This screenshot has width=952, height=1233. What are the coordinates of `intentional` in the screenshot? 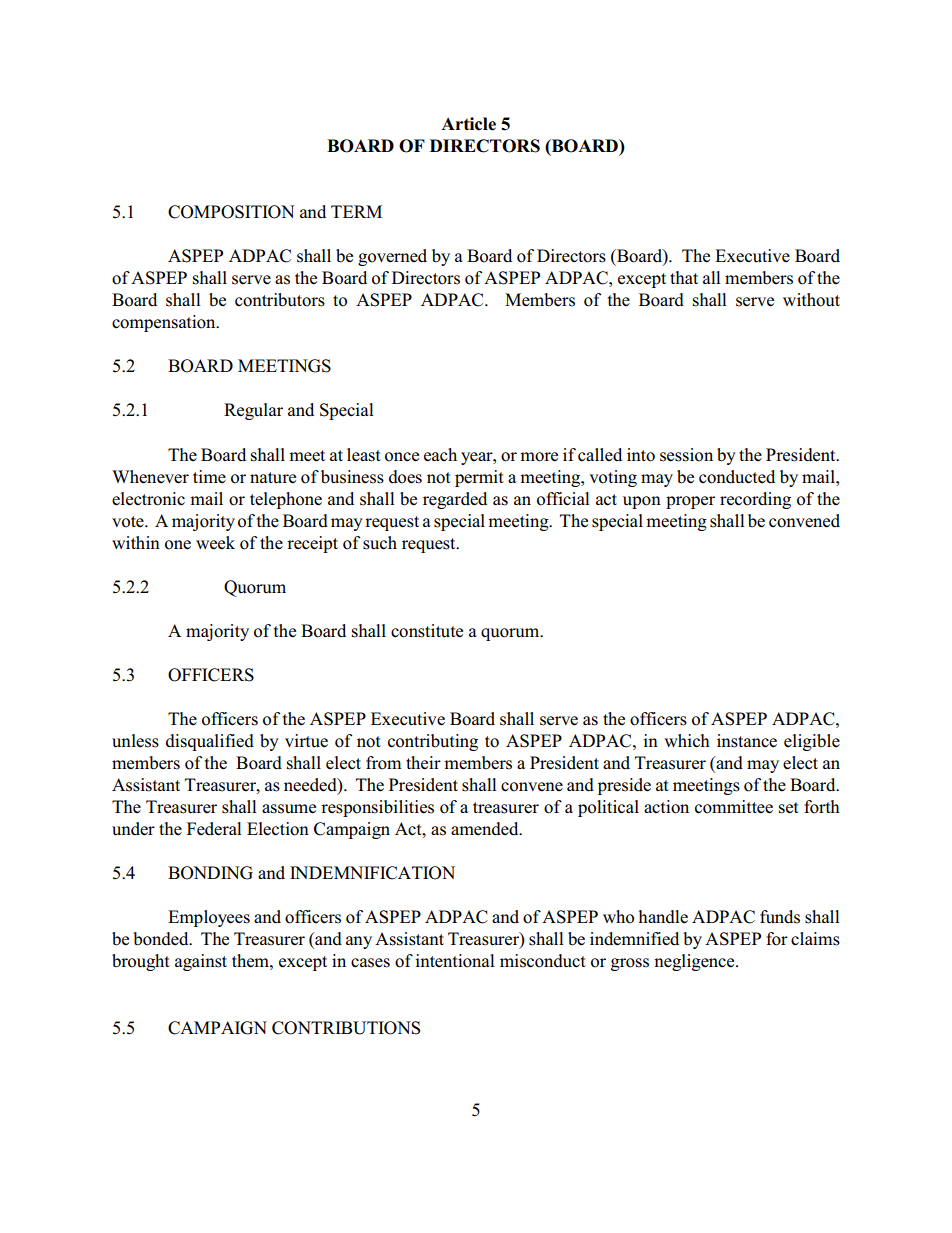 It's located at (455, 961).
